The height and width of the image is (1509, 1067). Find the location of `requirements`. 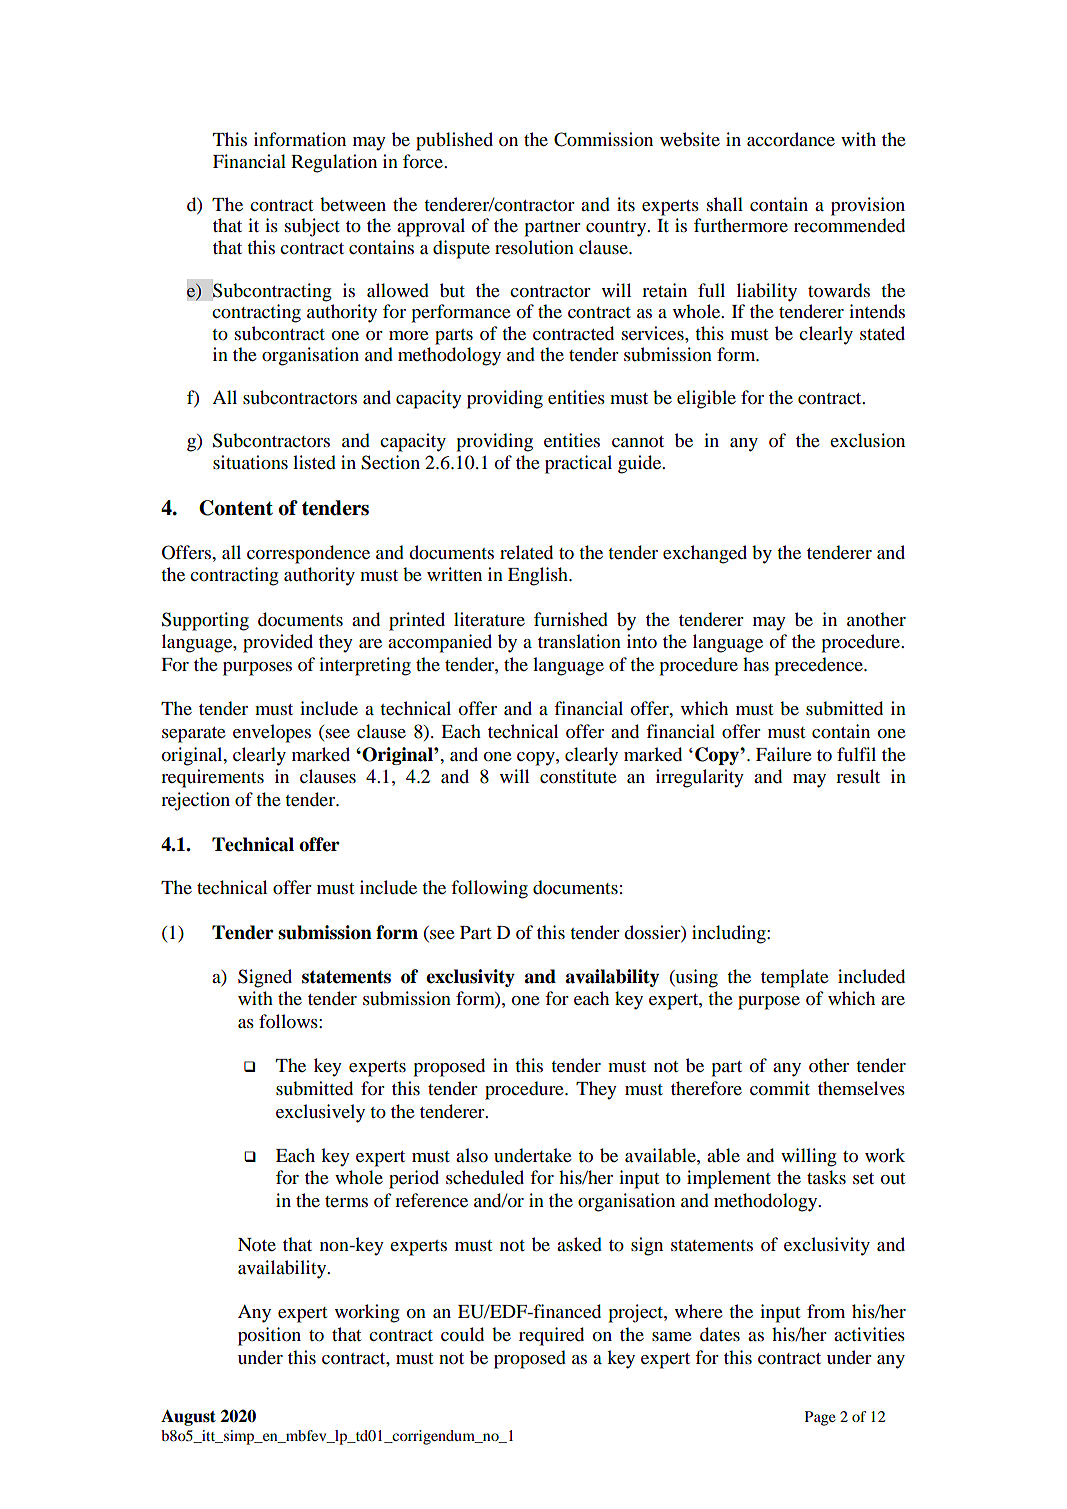

requirements is located at coordinates (212, 778).
